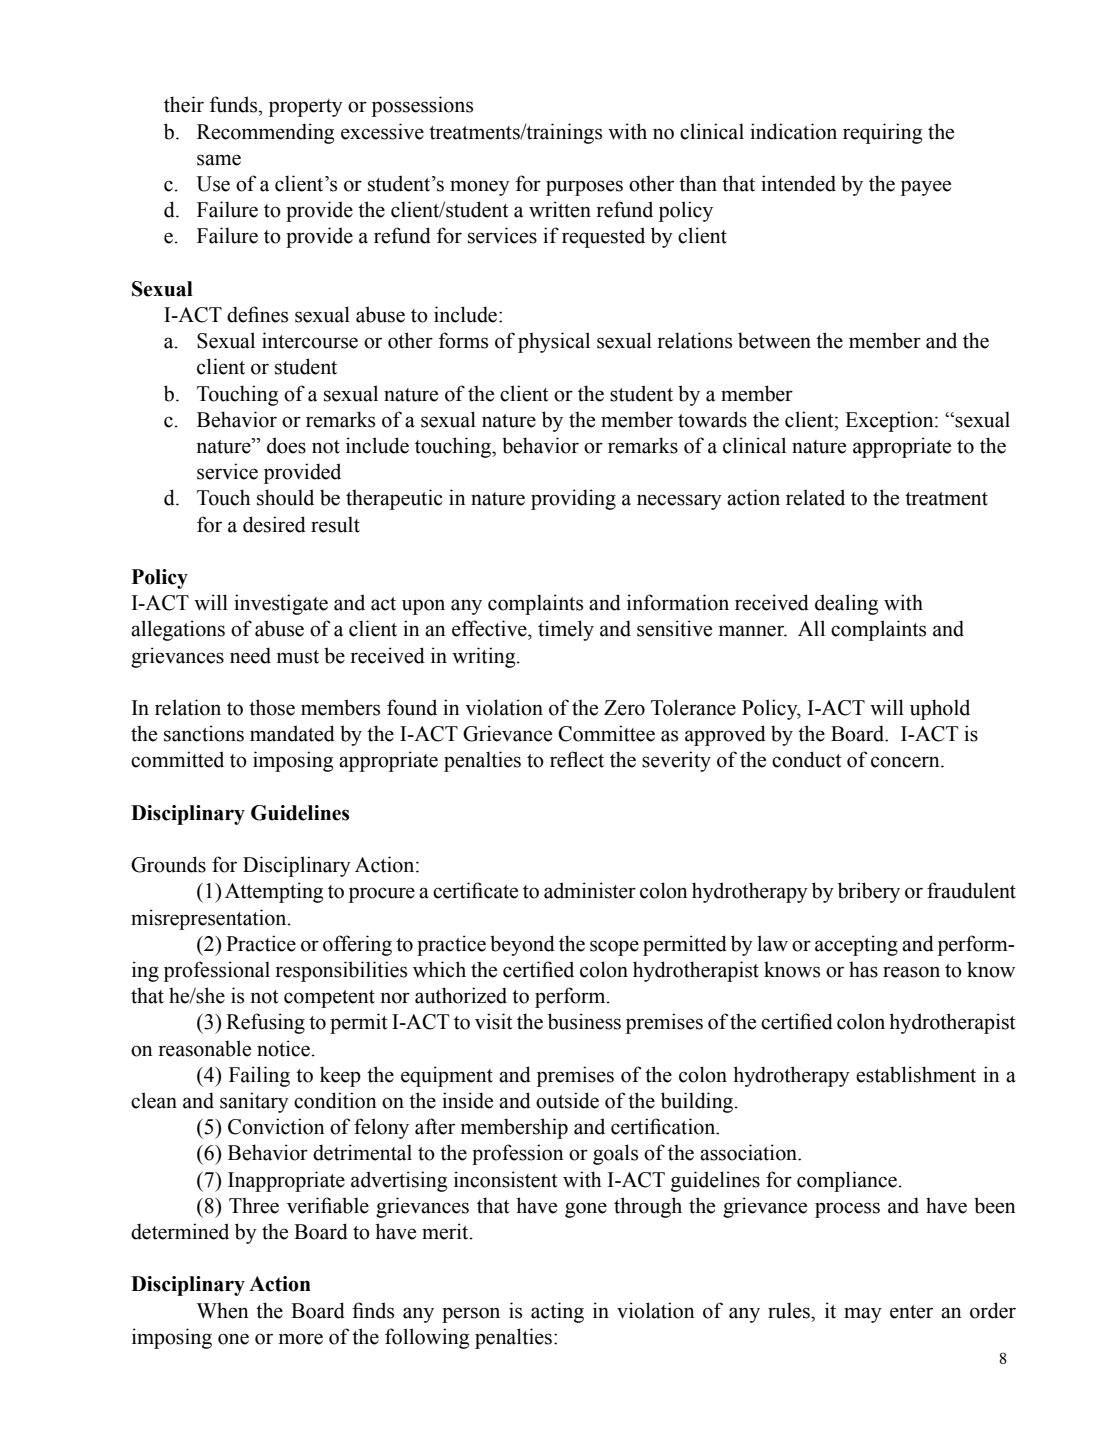 The width and height of the image is (1114, 1441). Describe the element at coordinates (584, 188) in the image. I see `purposes` at that location.
